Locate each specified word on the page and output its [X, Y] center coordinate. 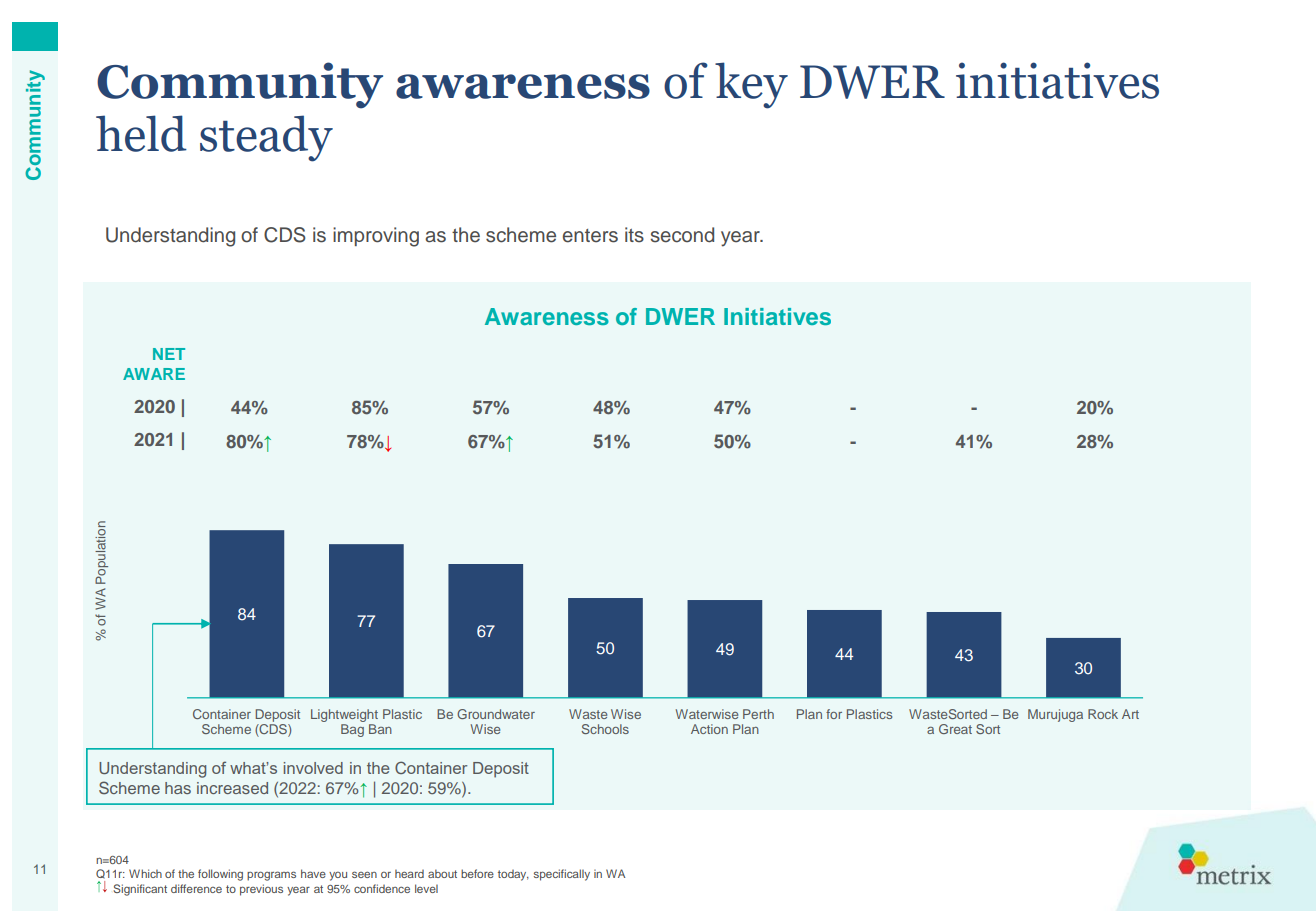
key [751, 85]
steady [266, 138]
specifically [562, 875]
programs [271, 876]
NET [169, 354]
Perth [758, 714]
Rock [1103, 714]
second [682, 235]
